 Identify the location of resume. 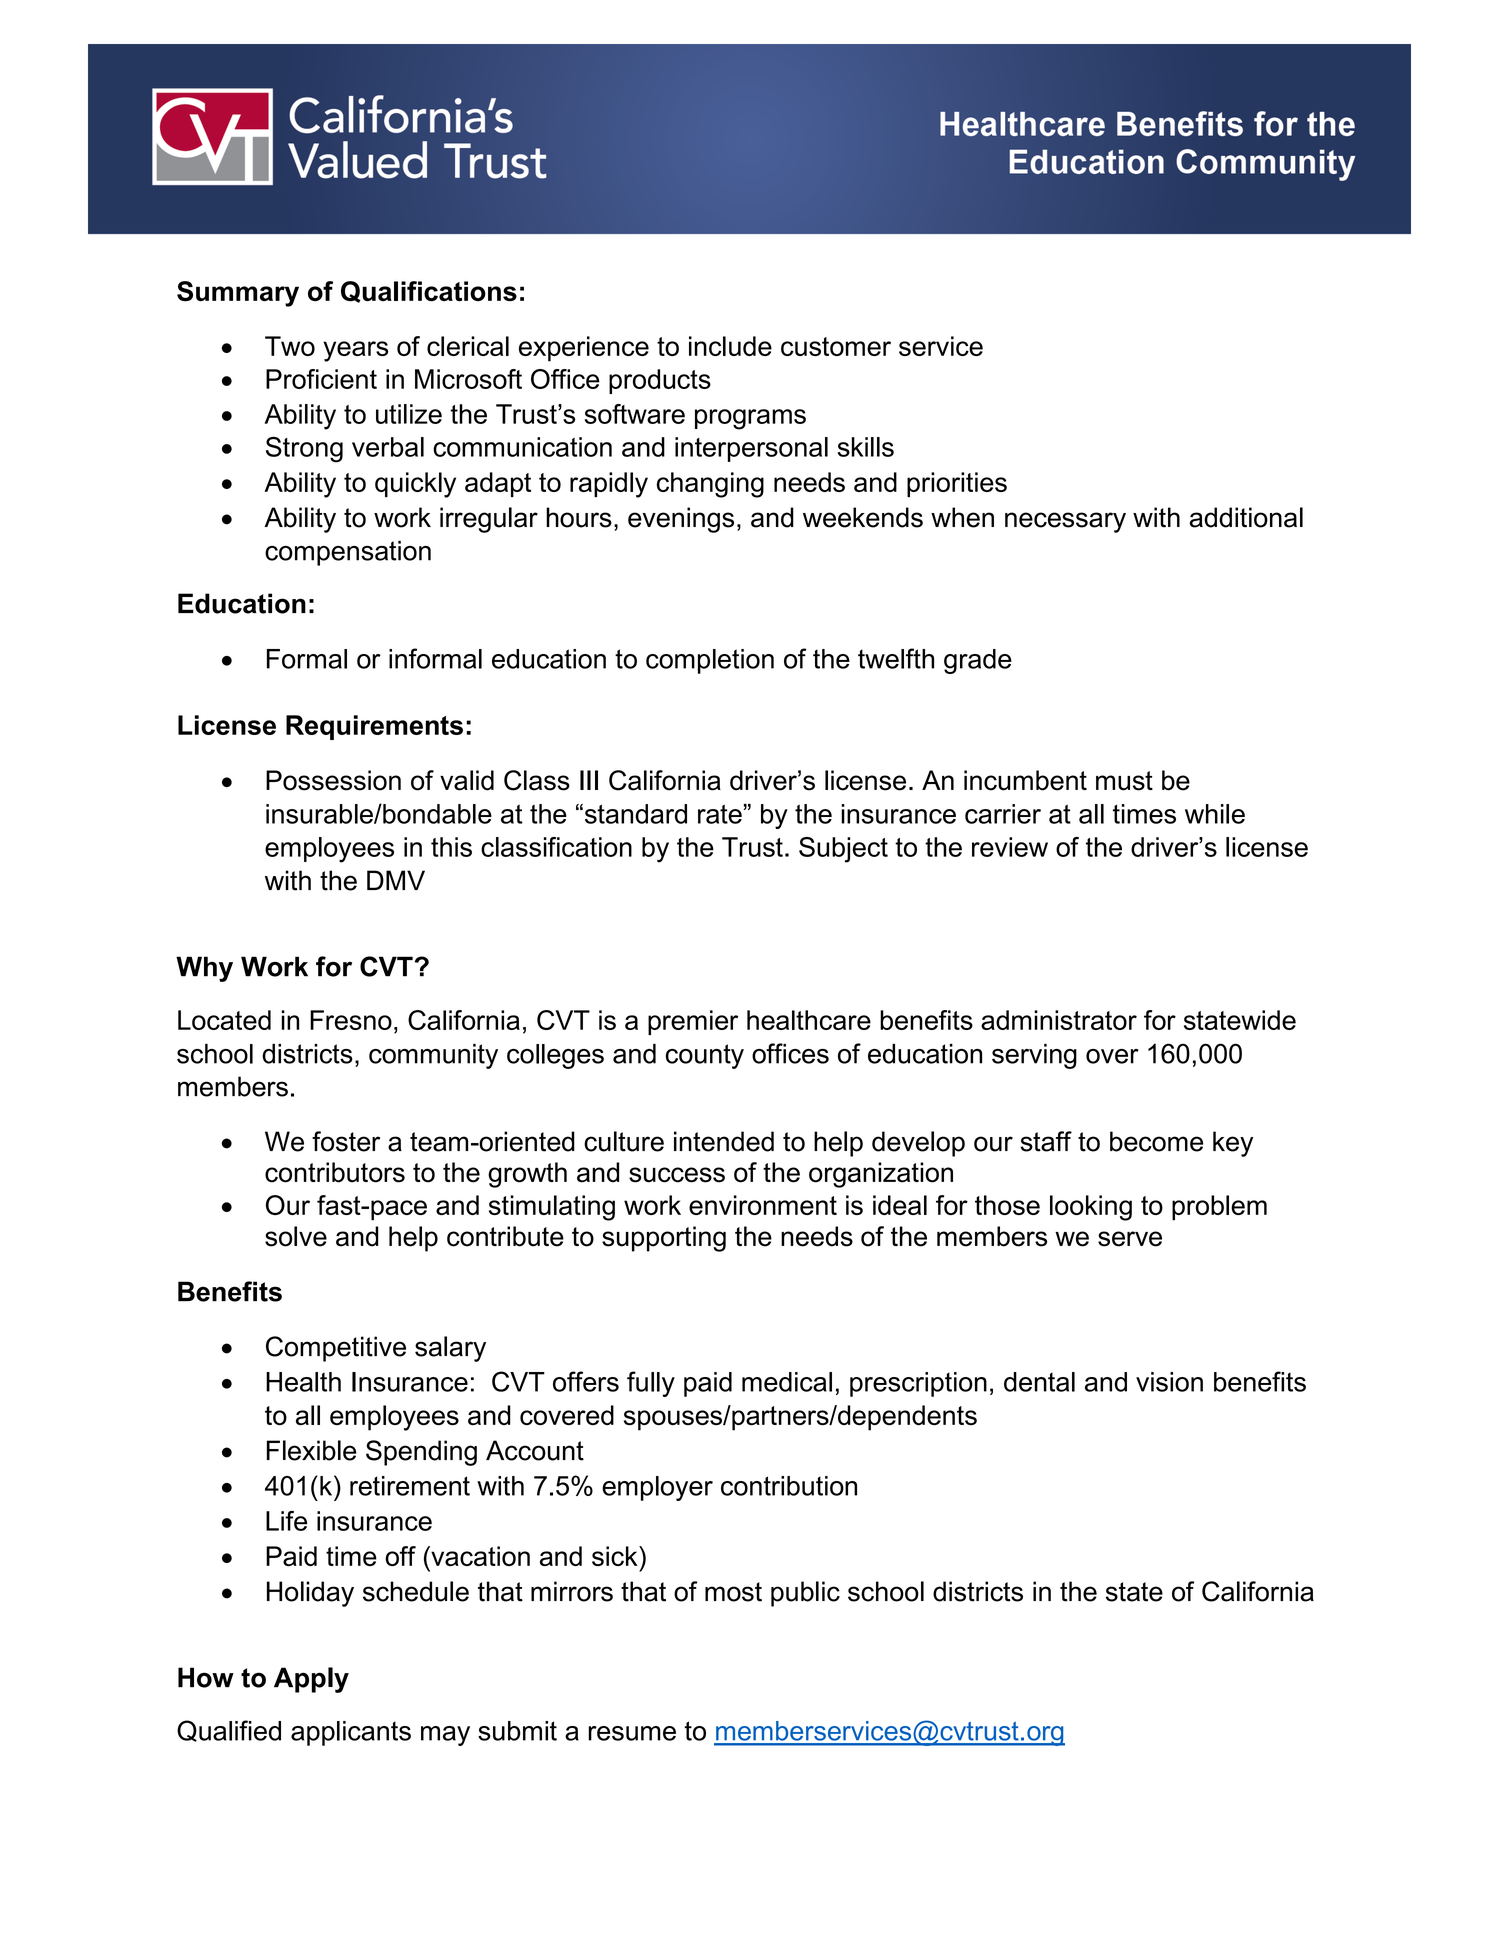
(632, 1733).
